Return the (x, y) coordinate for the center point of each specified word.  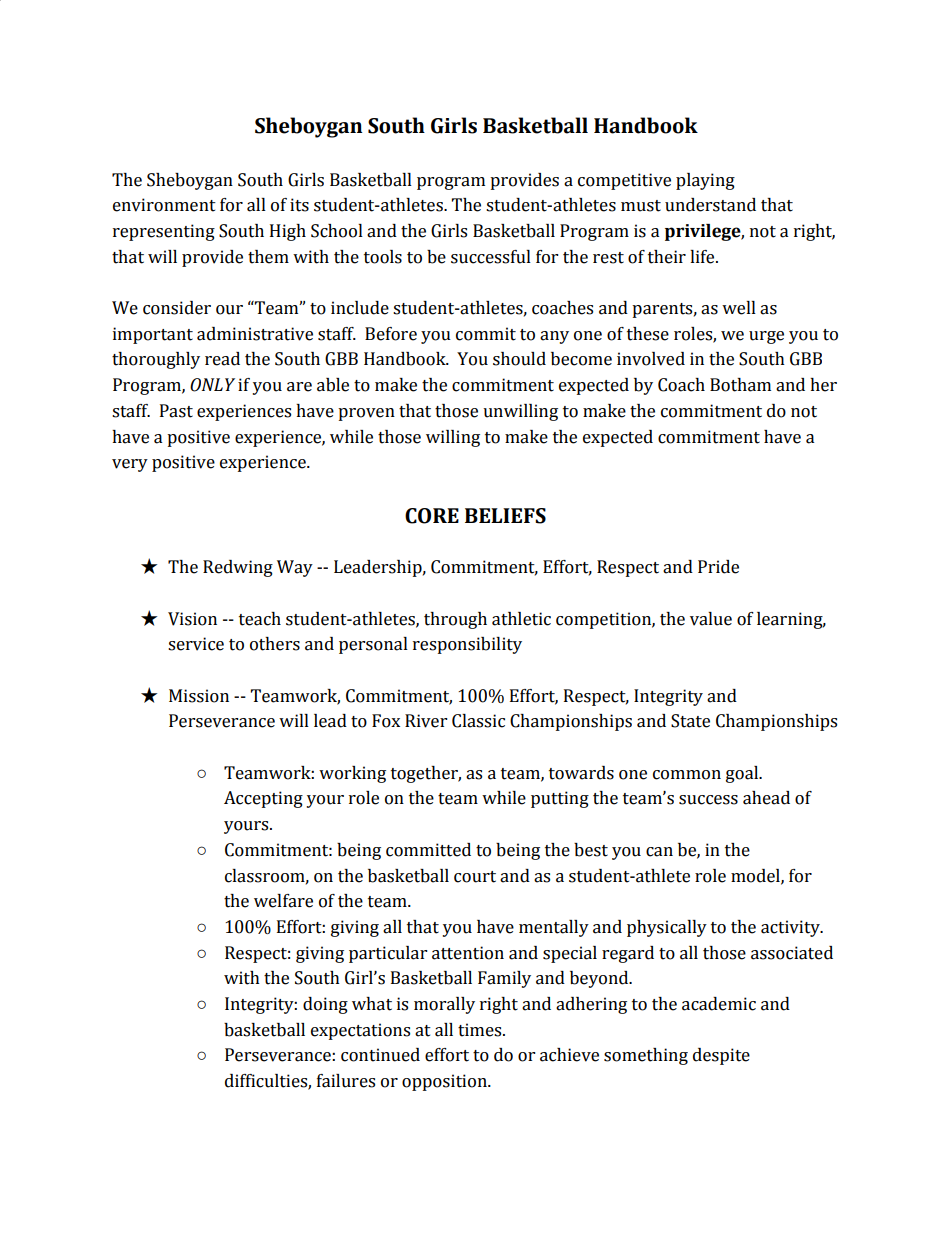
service (196, 644)
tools (383, 257)
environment (164, 205)
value (711, 619)
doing (325, 1005)
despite (721, 1056)
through (455, 620)
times (481, 1030)
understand (710, 205)
